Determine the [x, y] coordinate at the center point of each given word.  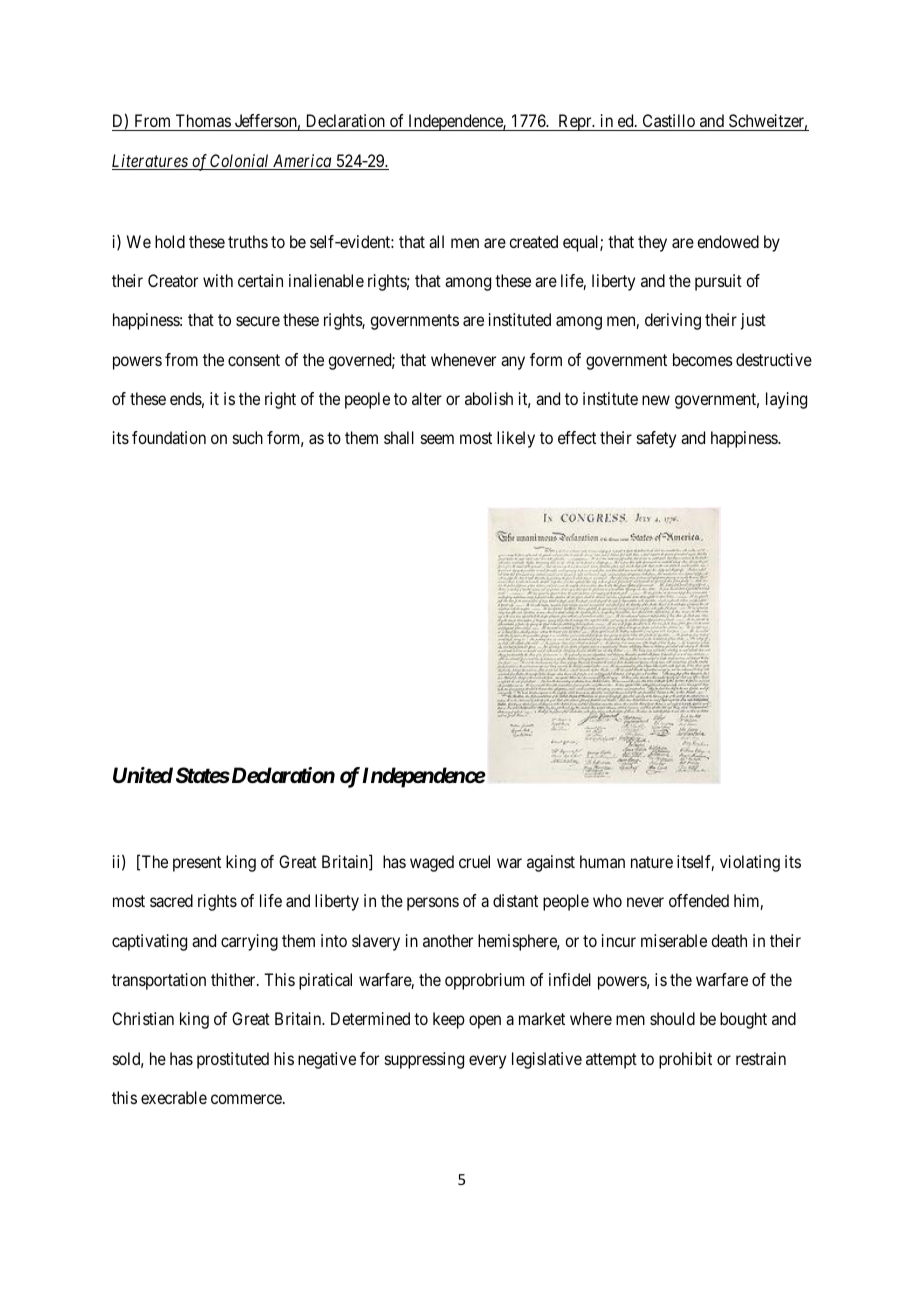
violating [750, 863]
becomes [703, 359]
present [197, 864]
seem [437, 439]
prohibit [685, 1060]
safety [656, 439]
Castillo [668, 122]
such [248, 437]
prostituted [233, 1060]
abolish [489, 398]
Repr [575, 122]
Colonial [240, 162]
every [487, 1062]
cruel [474, 861]
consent [254, 360]
